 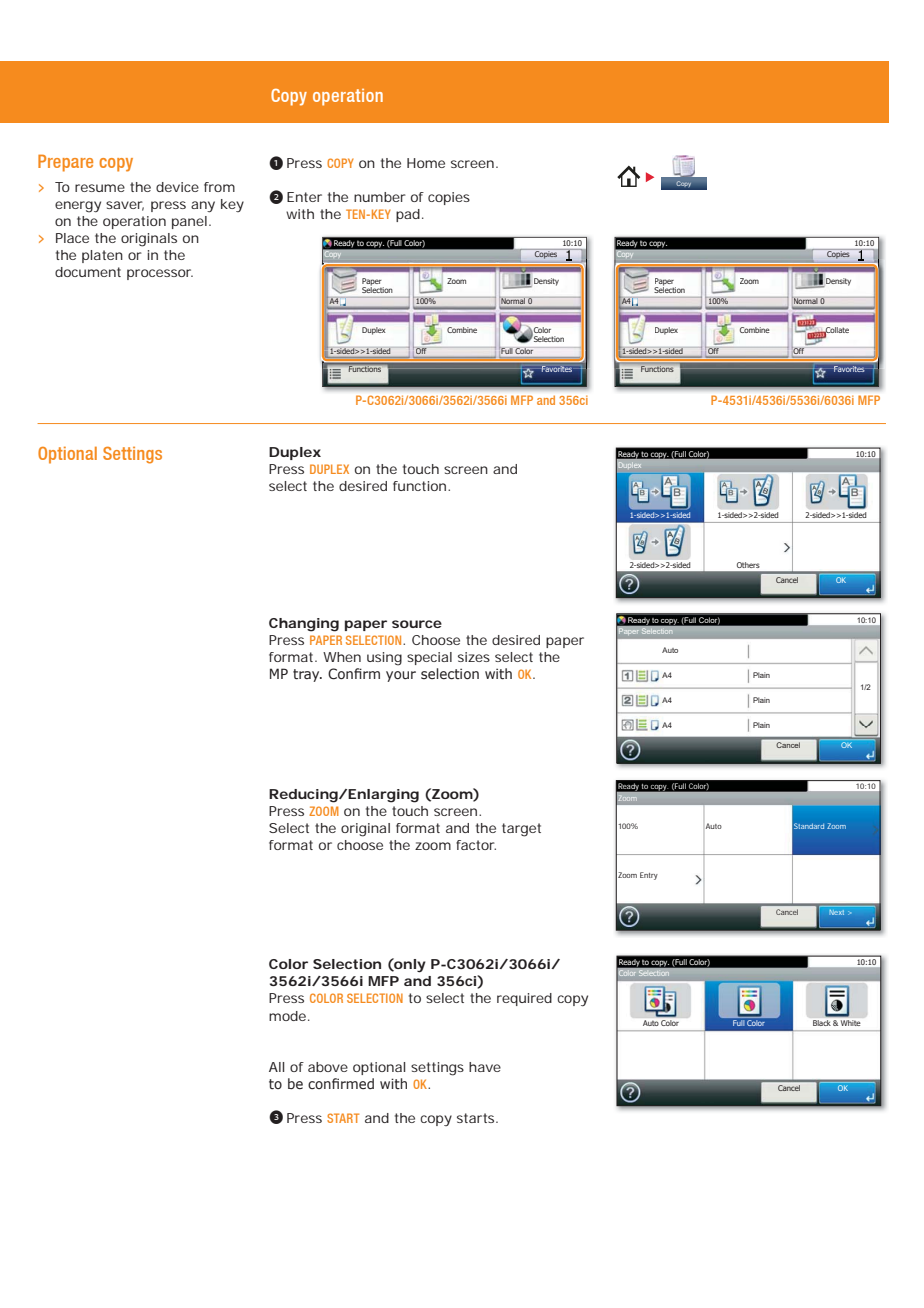 What do you see at coordinates (304, 625) in the screenshot?
I see `Changing` at bounding box center [304, 625].
